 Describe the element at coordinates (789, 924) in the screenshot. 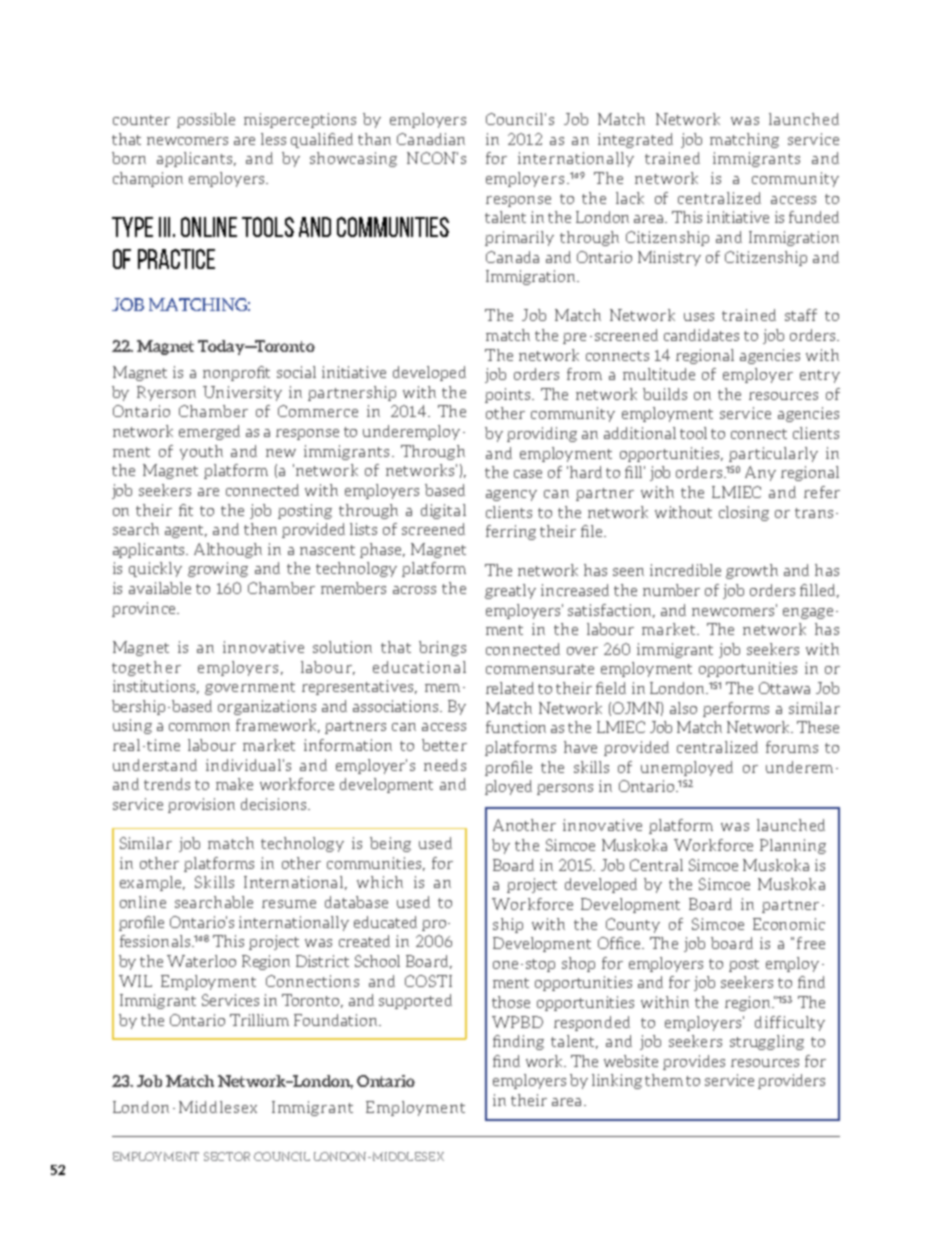

I see `Economic` at that location.
